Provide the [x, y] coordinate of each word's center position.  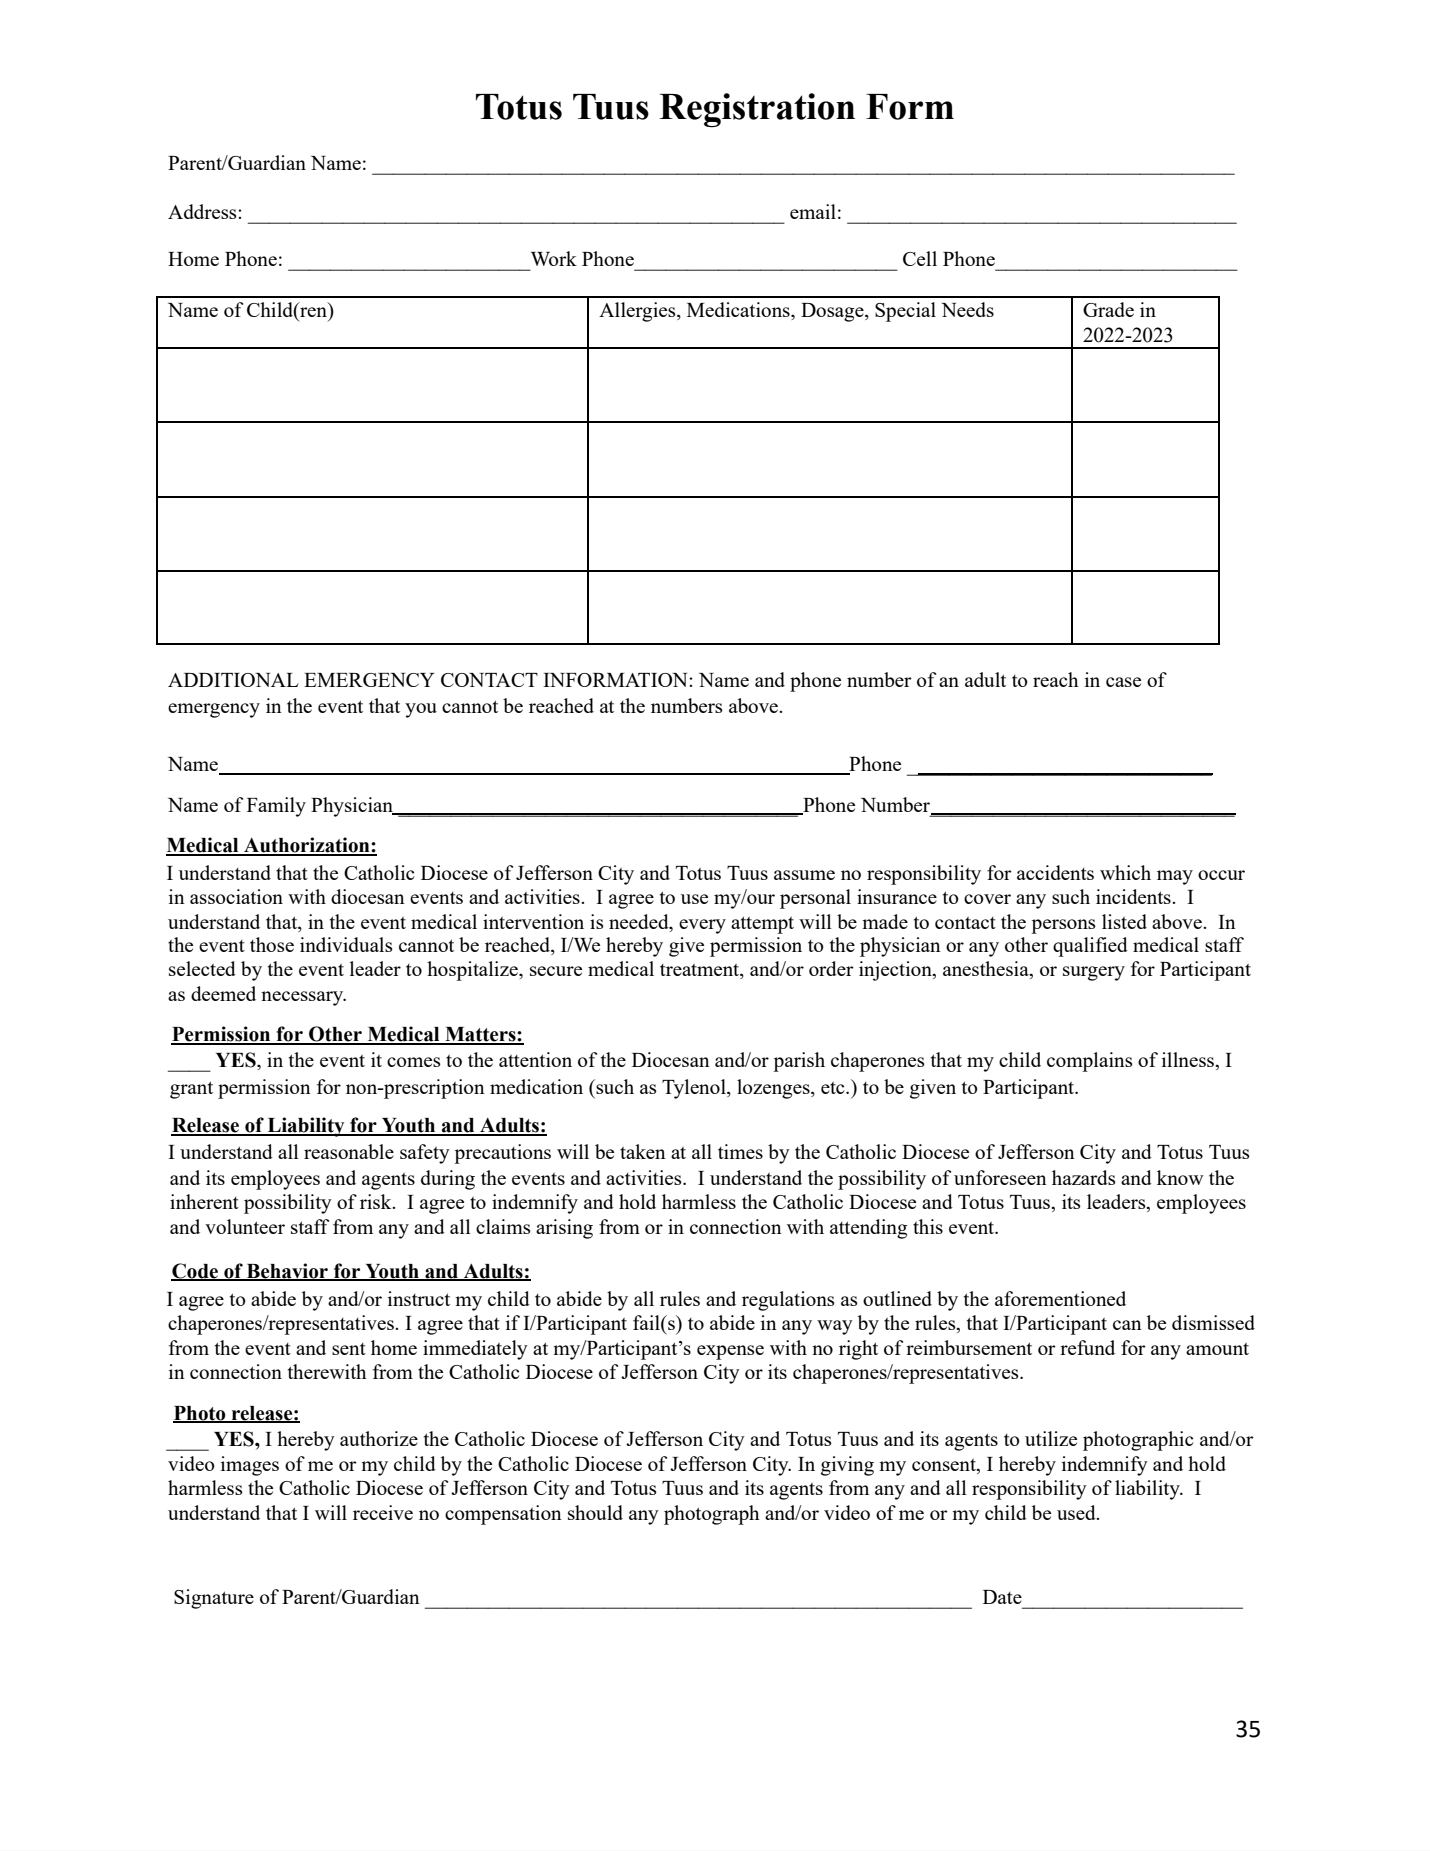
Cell [920, 258]
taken [643, 1151]
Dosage [833, 312]
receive [383, 1512]
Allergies [638, 312]
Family [276, 807]
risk [377, 1201]
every [702, 926]
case [1123, 682]
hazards [1084, 1177]
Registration [757, 110]
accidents [1055, 872]
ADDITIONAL [233, 680]
